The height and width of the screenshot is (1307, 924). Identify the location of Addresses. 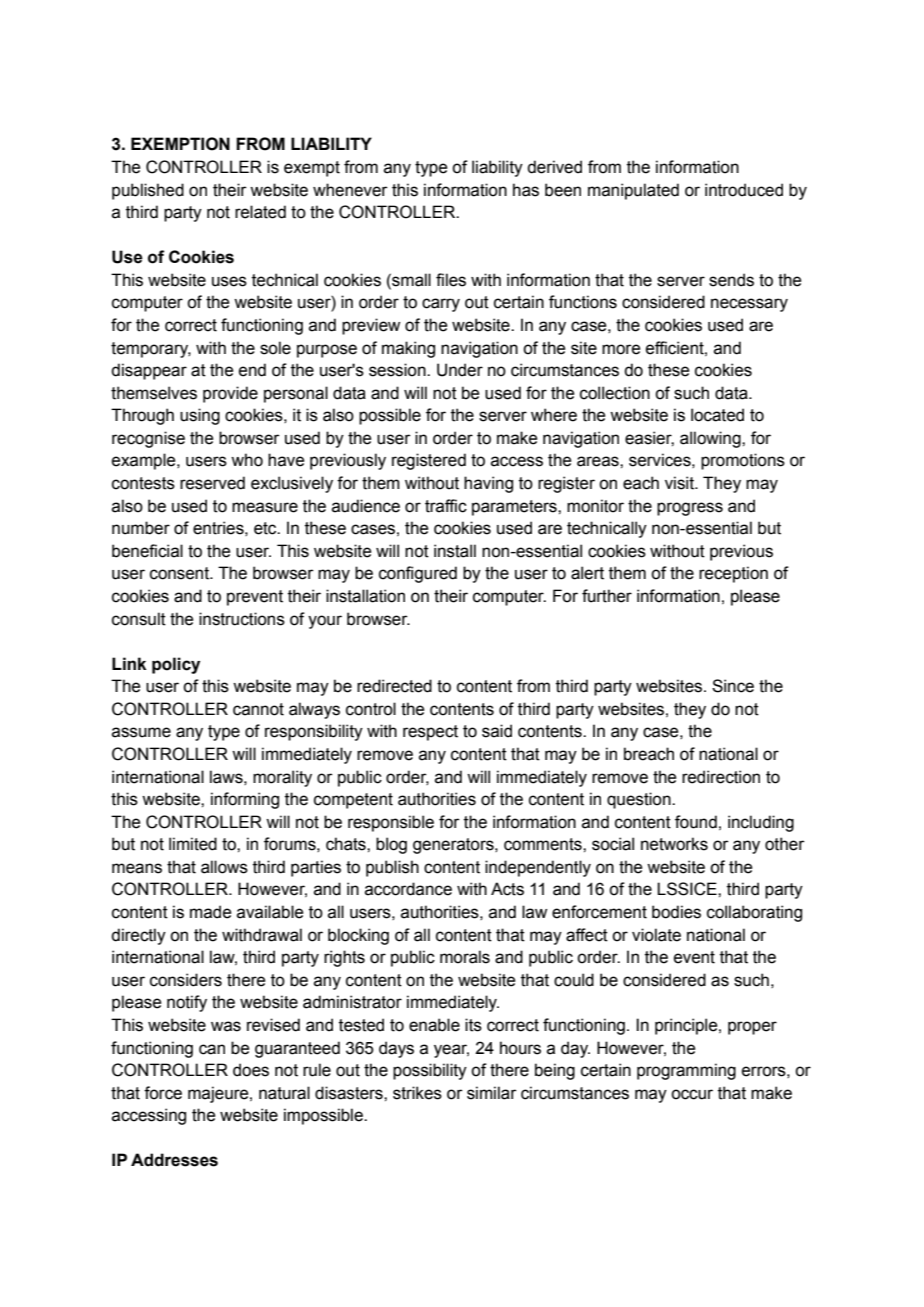
(174, 1160).
